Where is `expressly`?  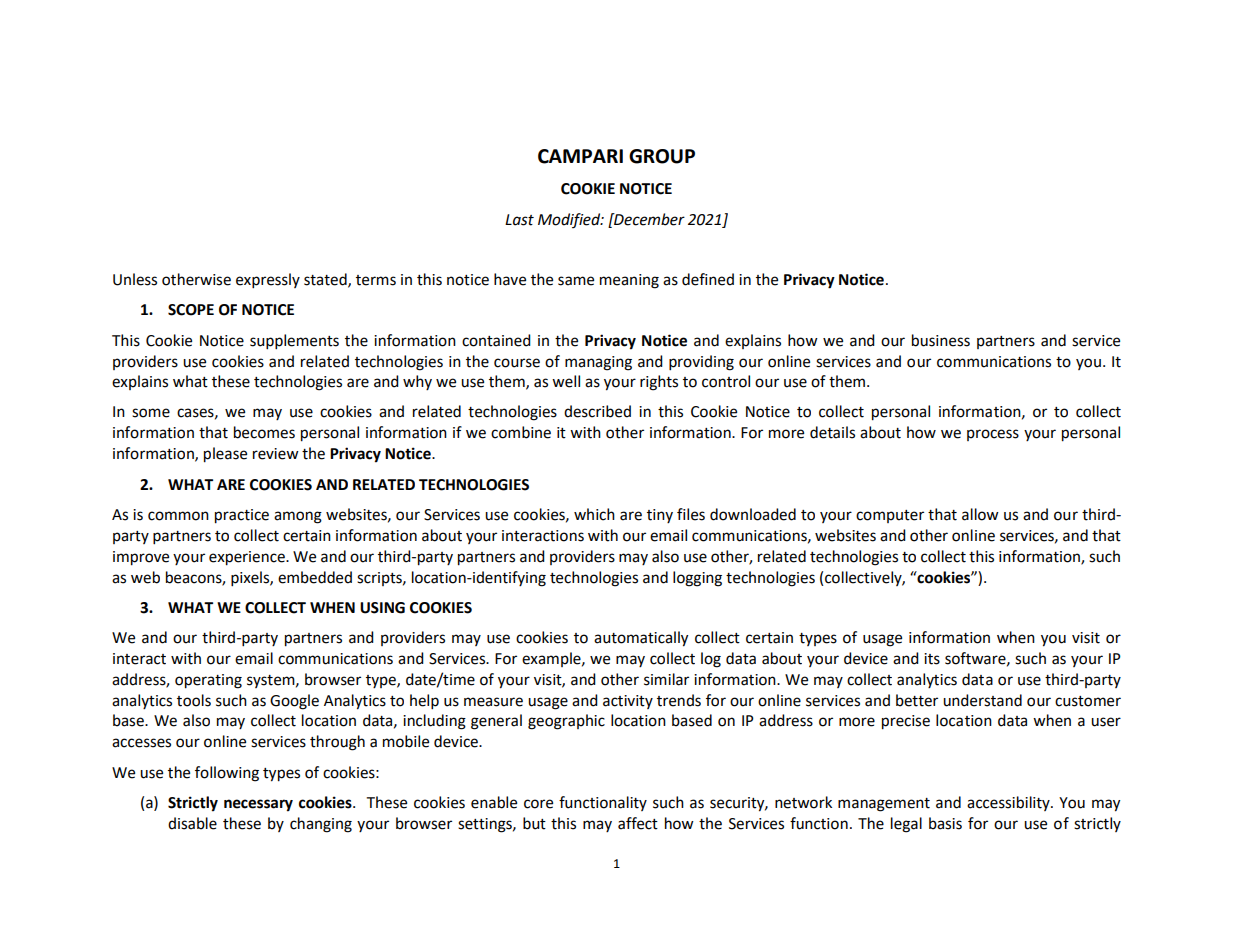
expressly is located at coordinates (268, 281).
